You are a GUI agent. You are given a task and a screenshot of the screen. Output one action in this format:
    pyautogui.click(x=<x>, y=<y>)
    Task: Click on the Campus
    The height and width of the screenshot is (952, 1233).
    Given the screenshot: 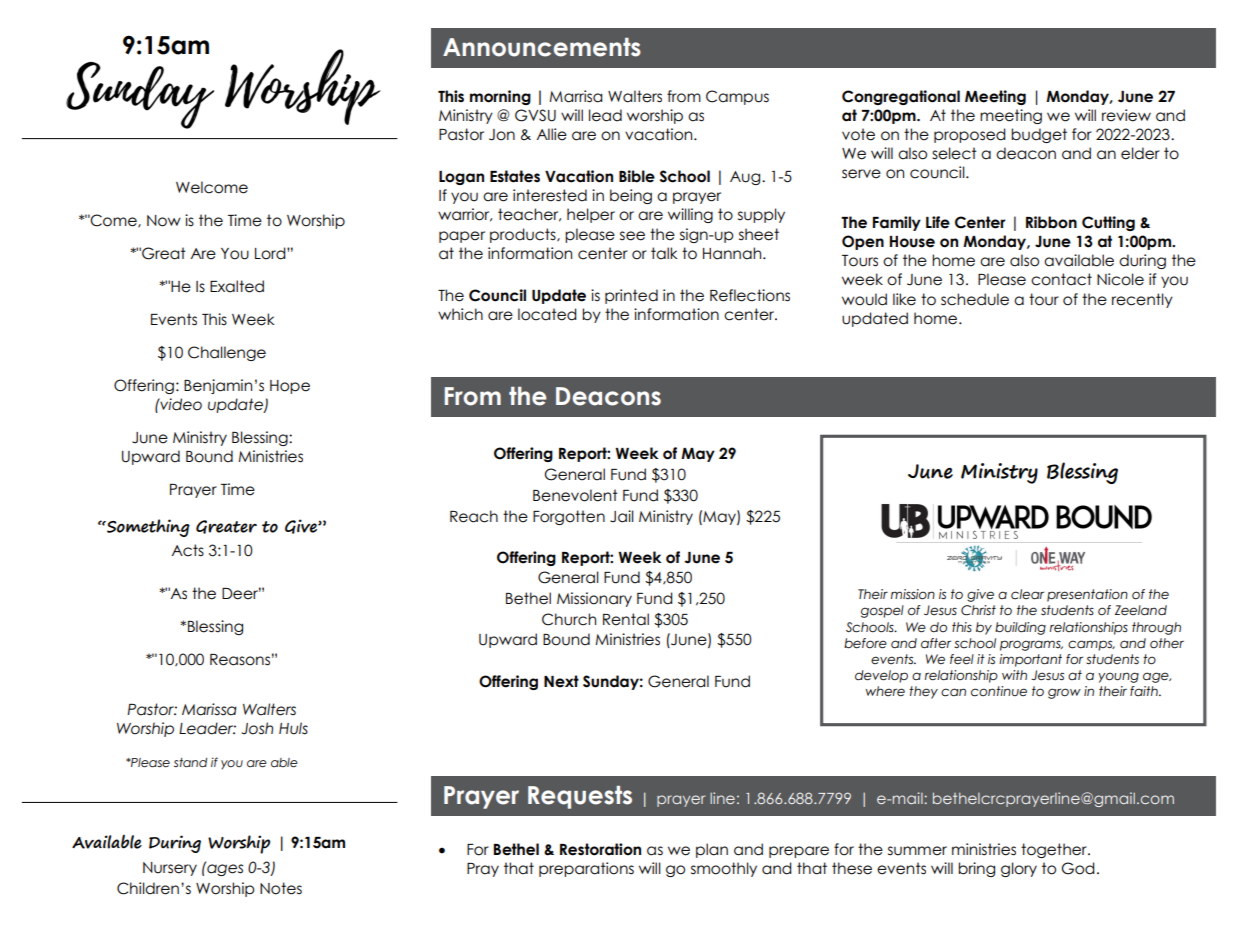 What is the action you would take?
    pyautogui.click(x=737, y=97)
